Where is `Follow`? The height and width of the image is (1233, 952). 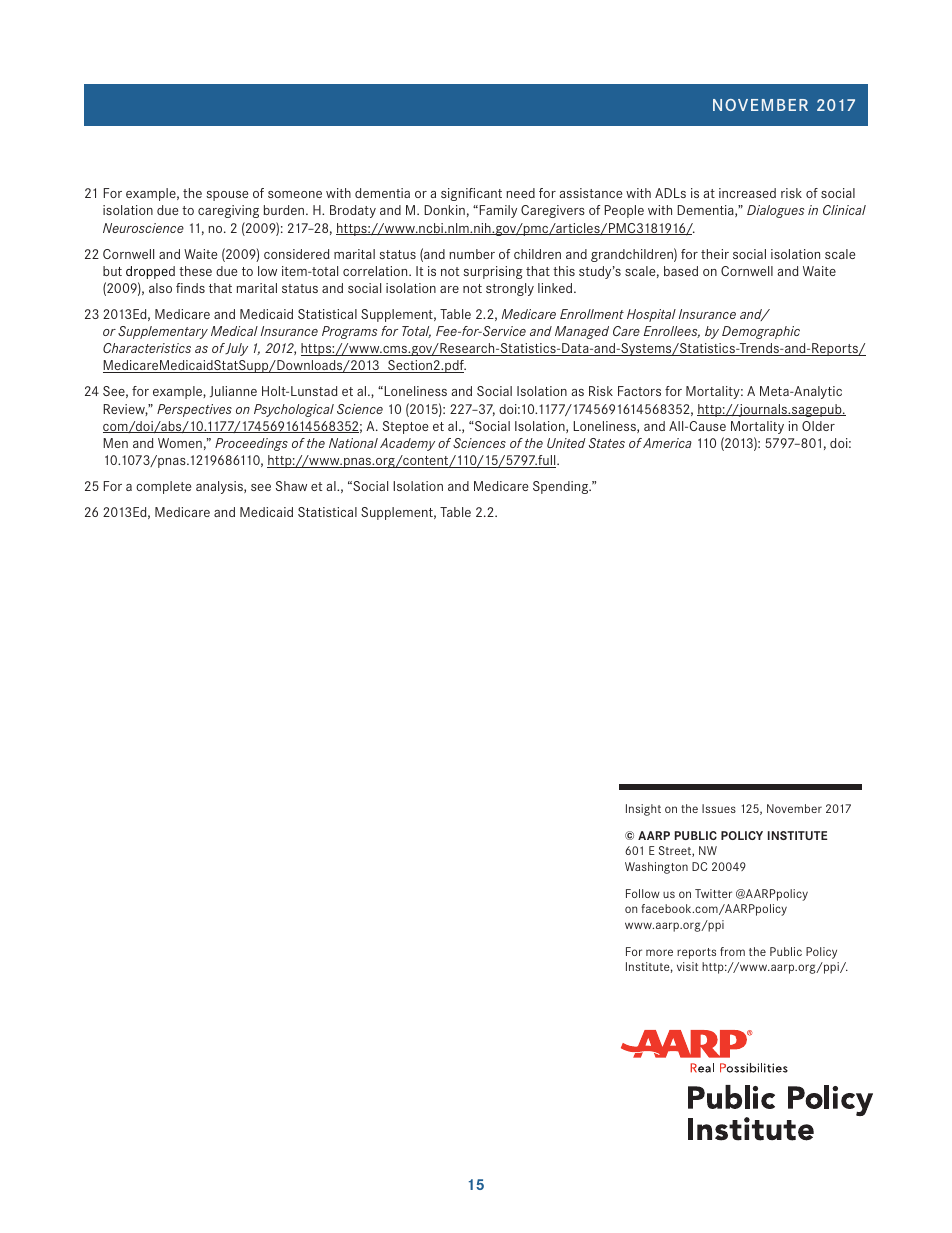
Follow is located at coordinates (643, 893).
